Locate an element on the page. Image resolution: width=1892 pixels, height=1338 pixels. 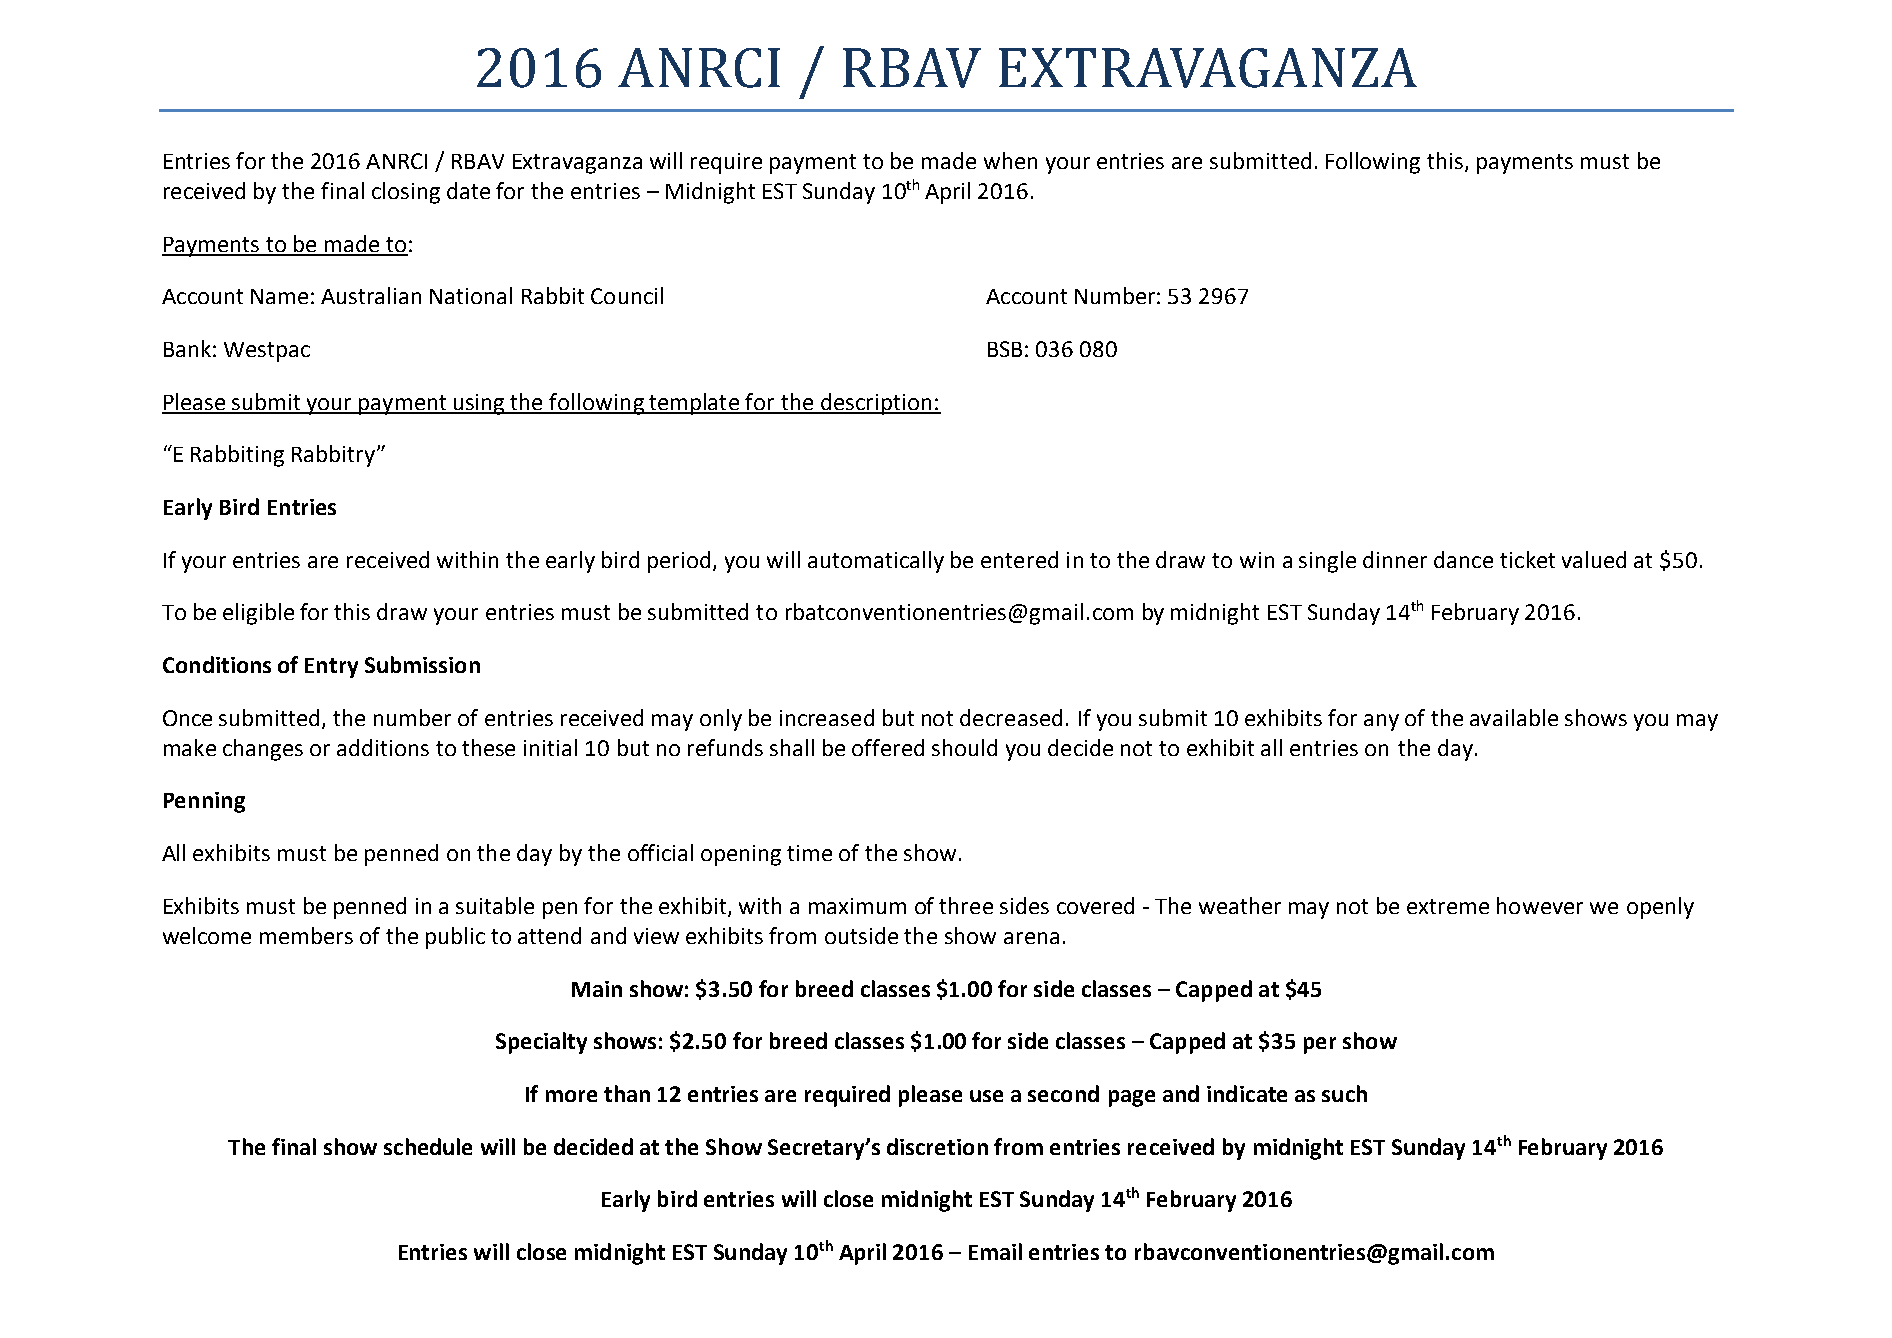
description is located at coordinates (876, 404).
